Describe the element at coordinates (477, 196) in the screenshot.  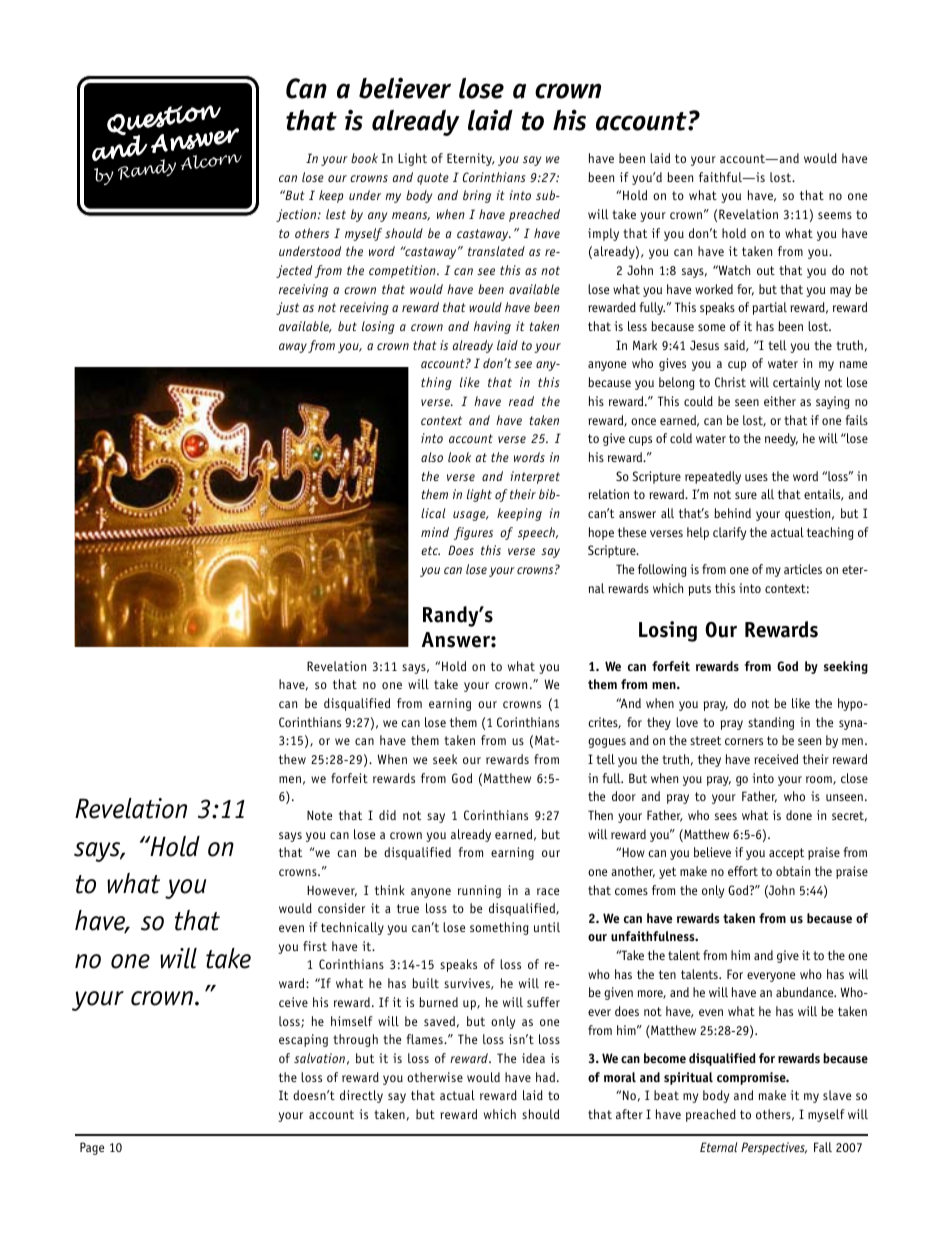
I see `bring` at that location.
